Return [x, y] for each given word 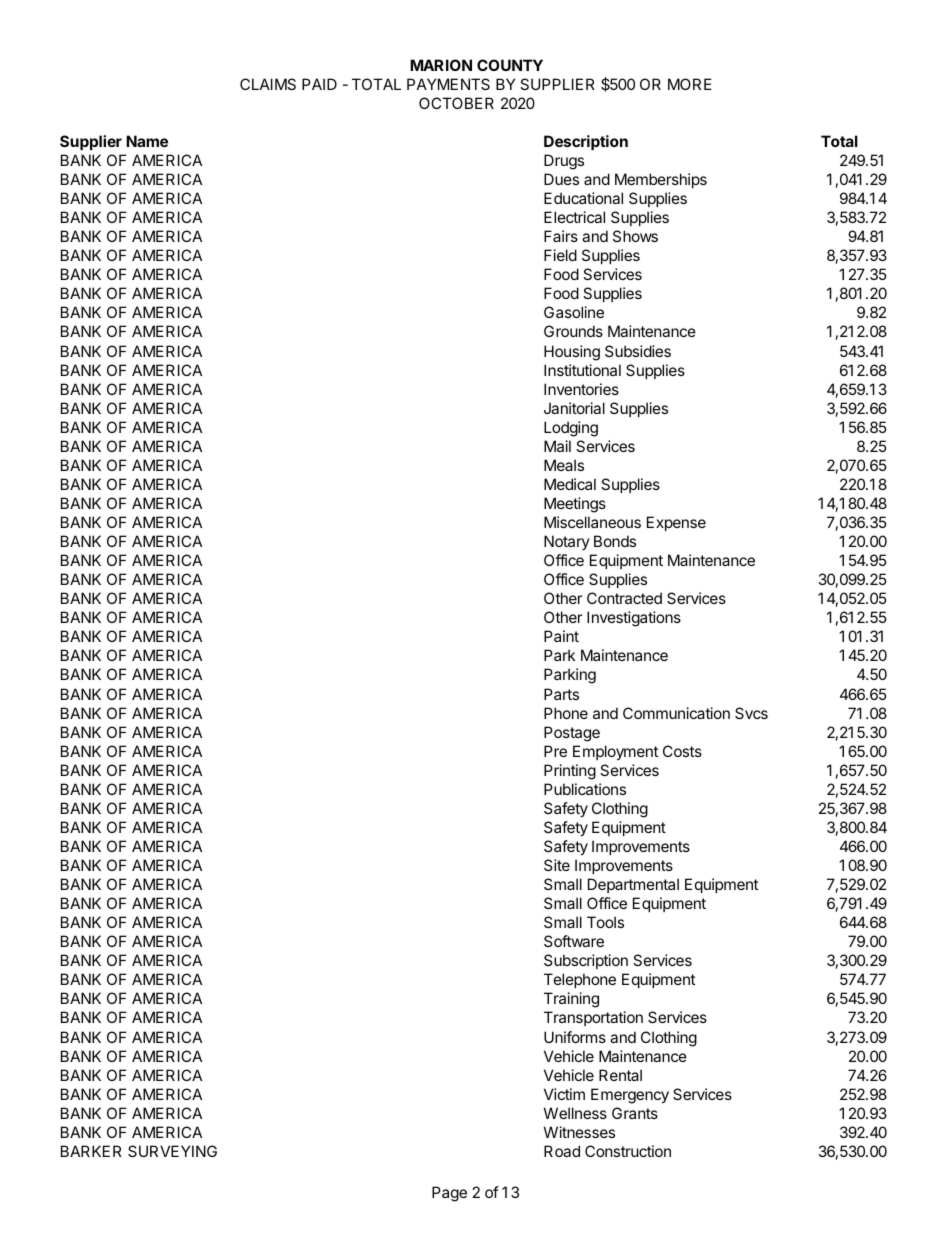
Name [147, 141]
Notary [567, 542]
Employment [615, 752]
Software [574, 941]
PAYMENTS [448, 84]
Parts [561, 694]
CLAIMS [268, 84]
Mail [557, 446]
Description [586, 142]
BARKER [91, 1151]
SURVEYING [172, 1151]
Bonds [615, 541]
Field [560, 255]
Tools [605, 922]
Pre [555, 751]
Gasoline [574, 312]
